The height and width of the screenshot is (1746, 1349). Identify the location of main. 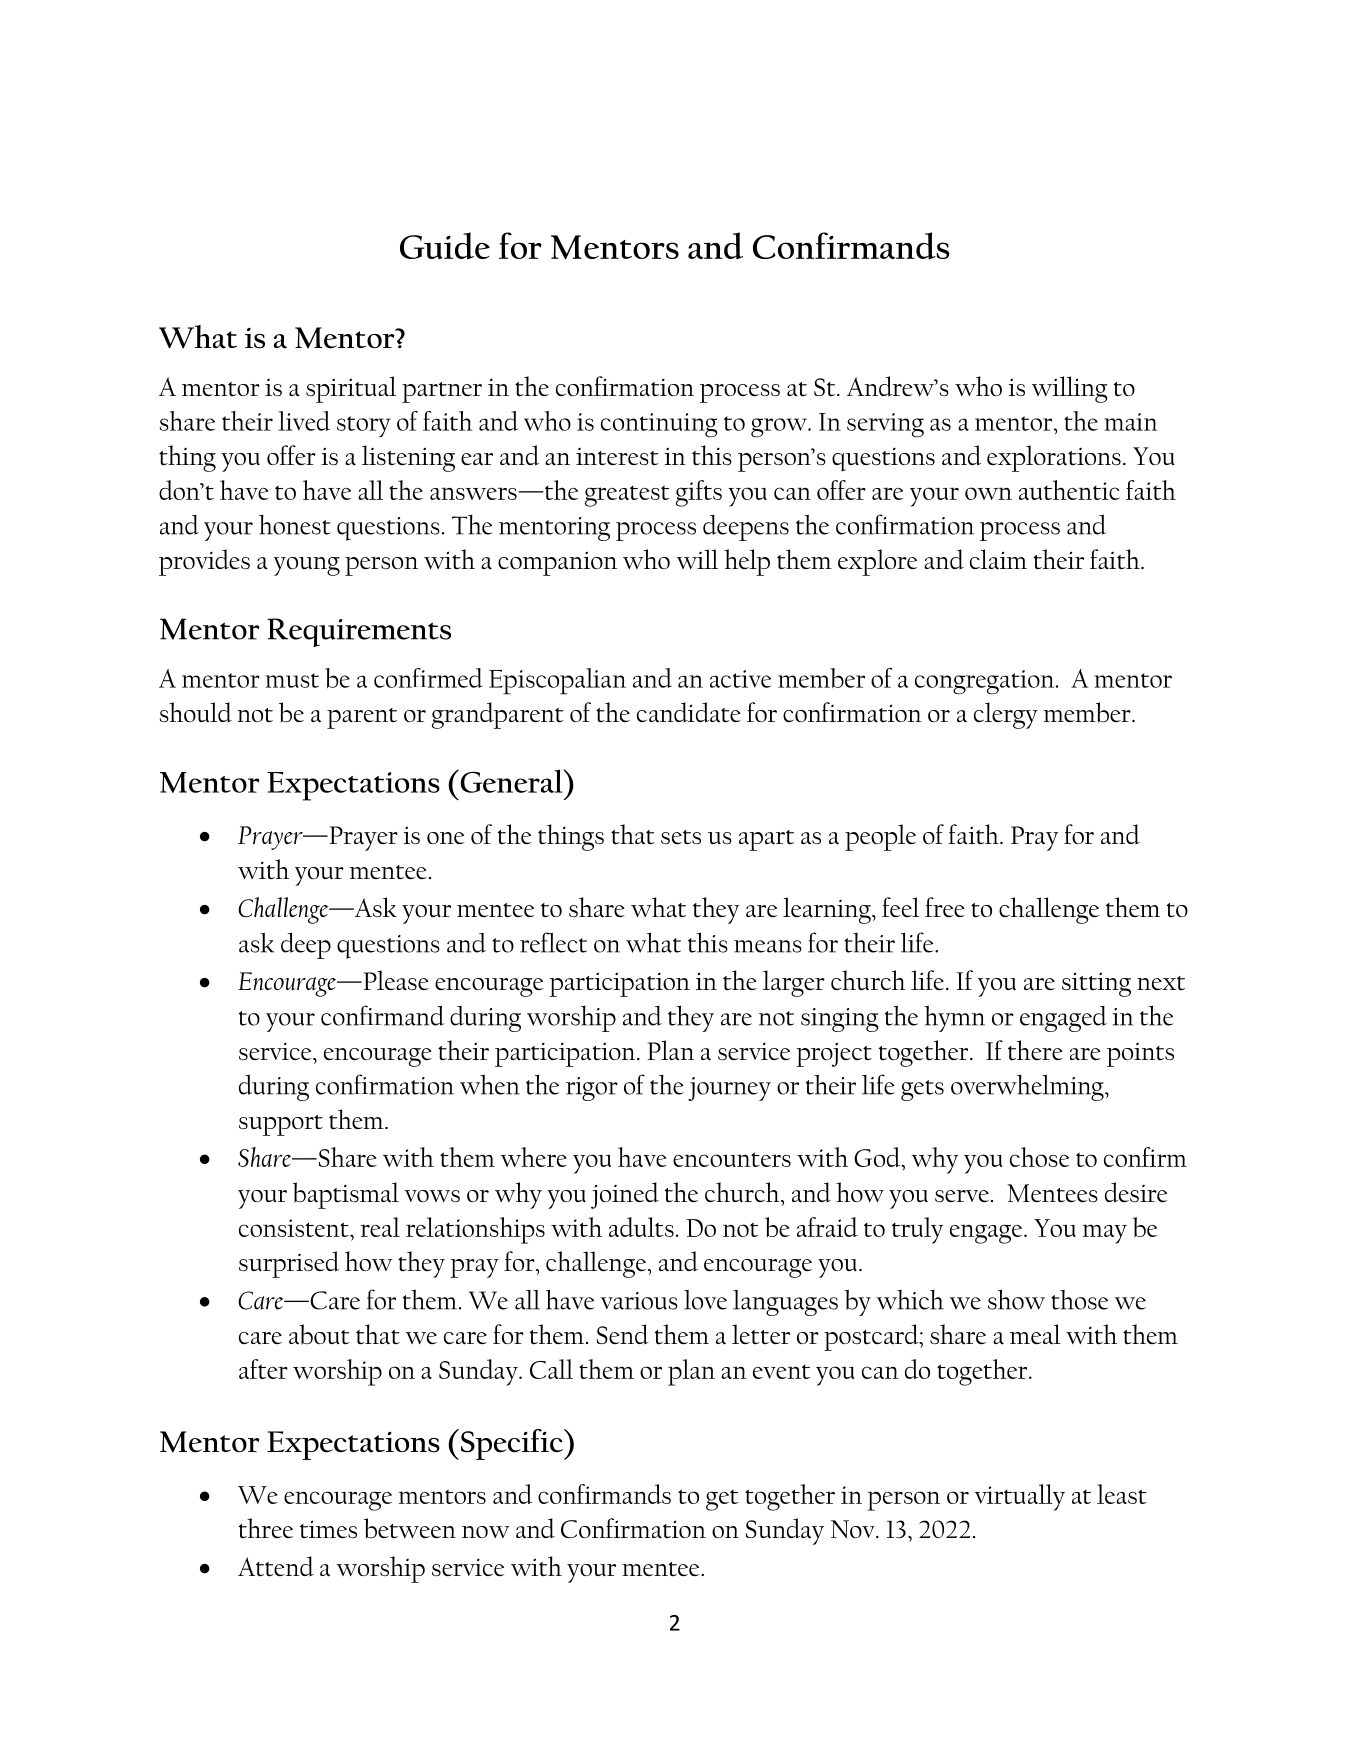
(1130, 422).
